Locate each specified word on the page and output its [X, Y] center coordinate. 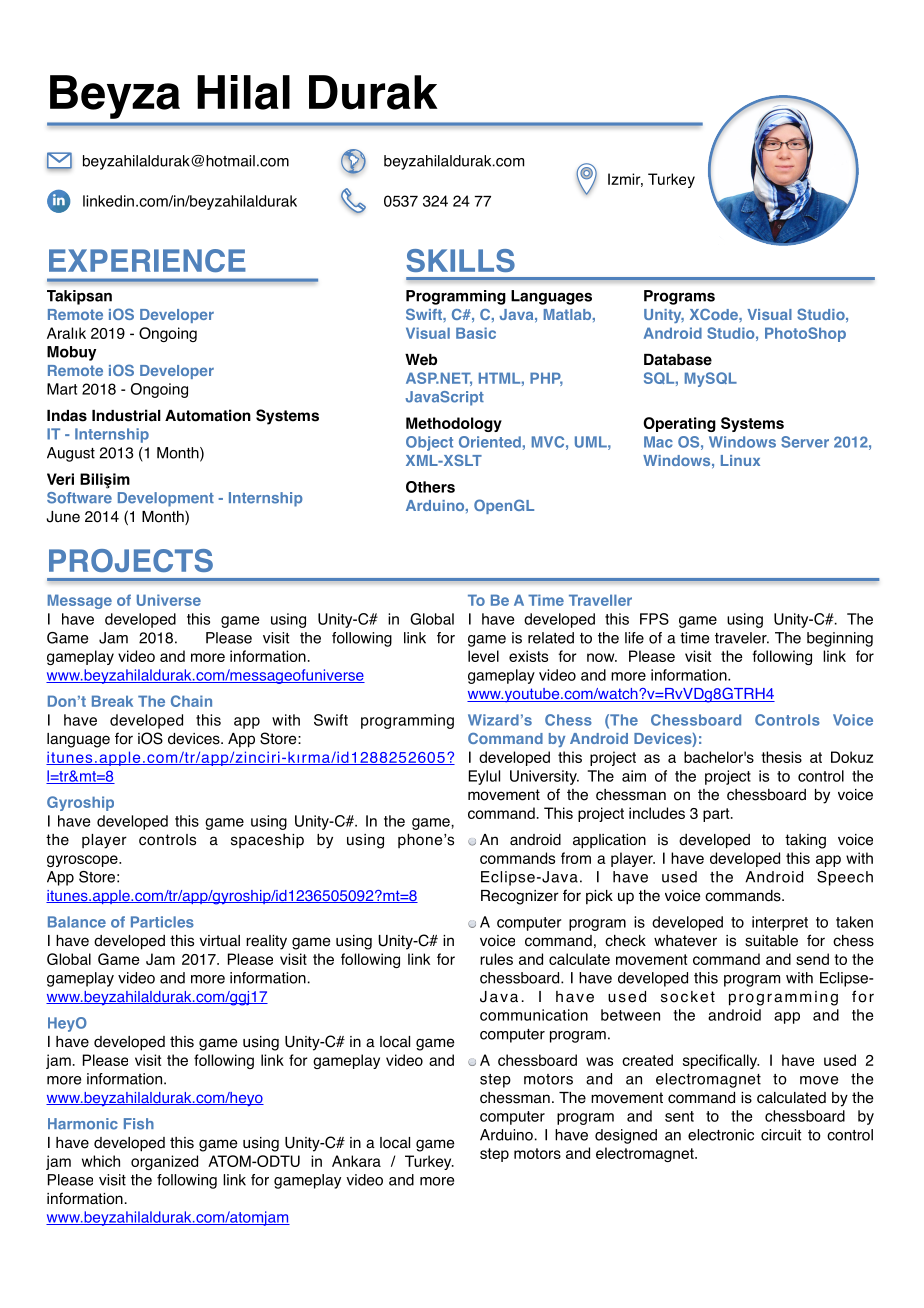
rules [496, 959]
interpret [780, 923]
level [483, 656]
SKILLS [460, 260]
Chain [191, 701]
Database [678, 360]
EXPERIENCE [147, 260]
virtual [219, 941]
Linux [740, 460]
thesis [781, 757]
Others [430, 487]
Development [166, 499]
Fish [139, 1124]
